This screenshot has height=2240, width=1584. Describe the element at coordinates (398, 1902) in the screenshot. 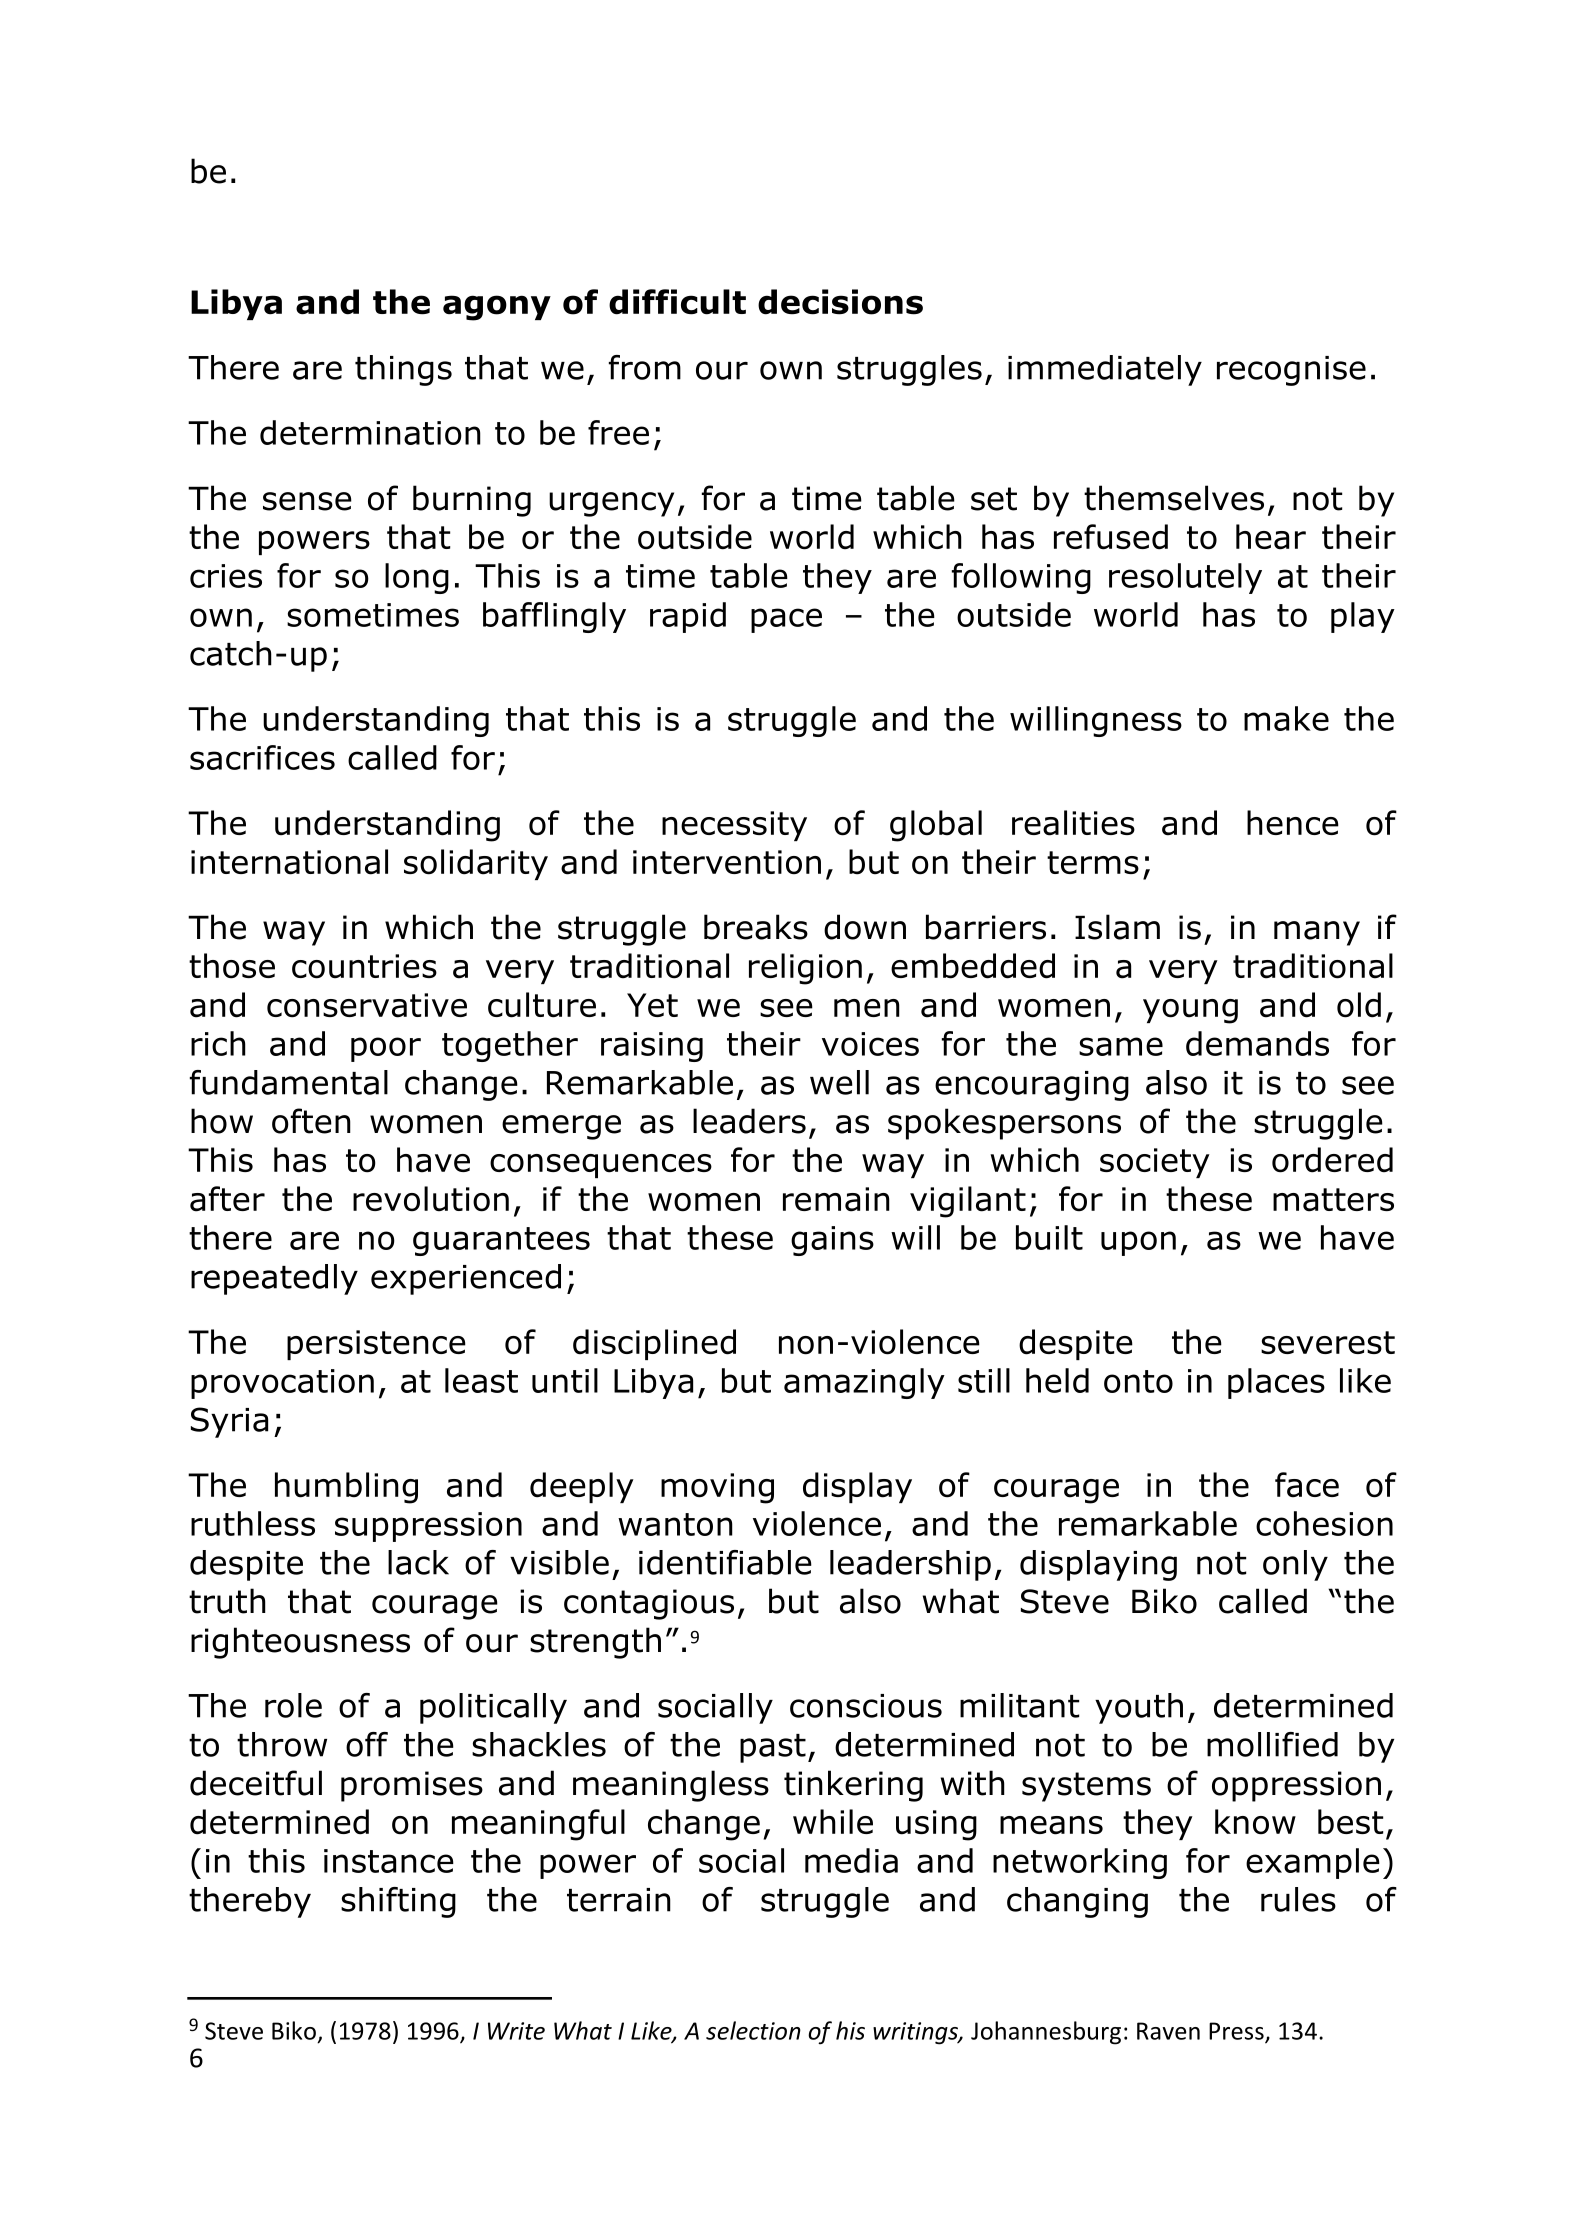

I see `shifting` at that location.
